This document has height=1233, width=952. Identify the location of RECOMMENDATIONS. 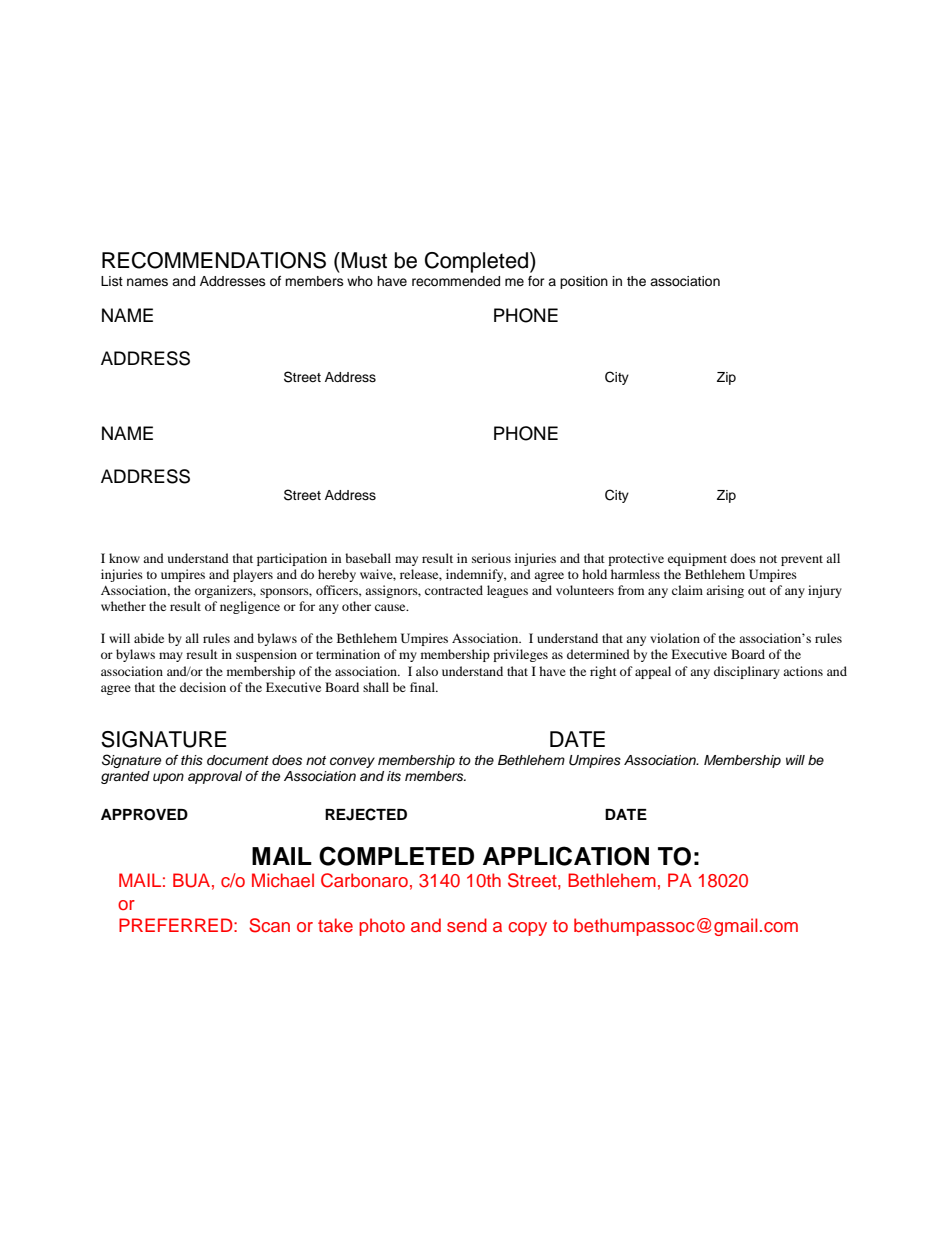
(214, 260).
